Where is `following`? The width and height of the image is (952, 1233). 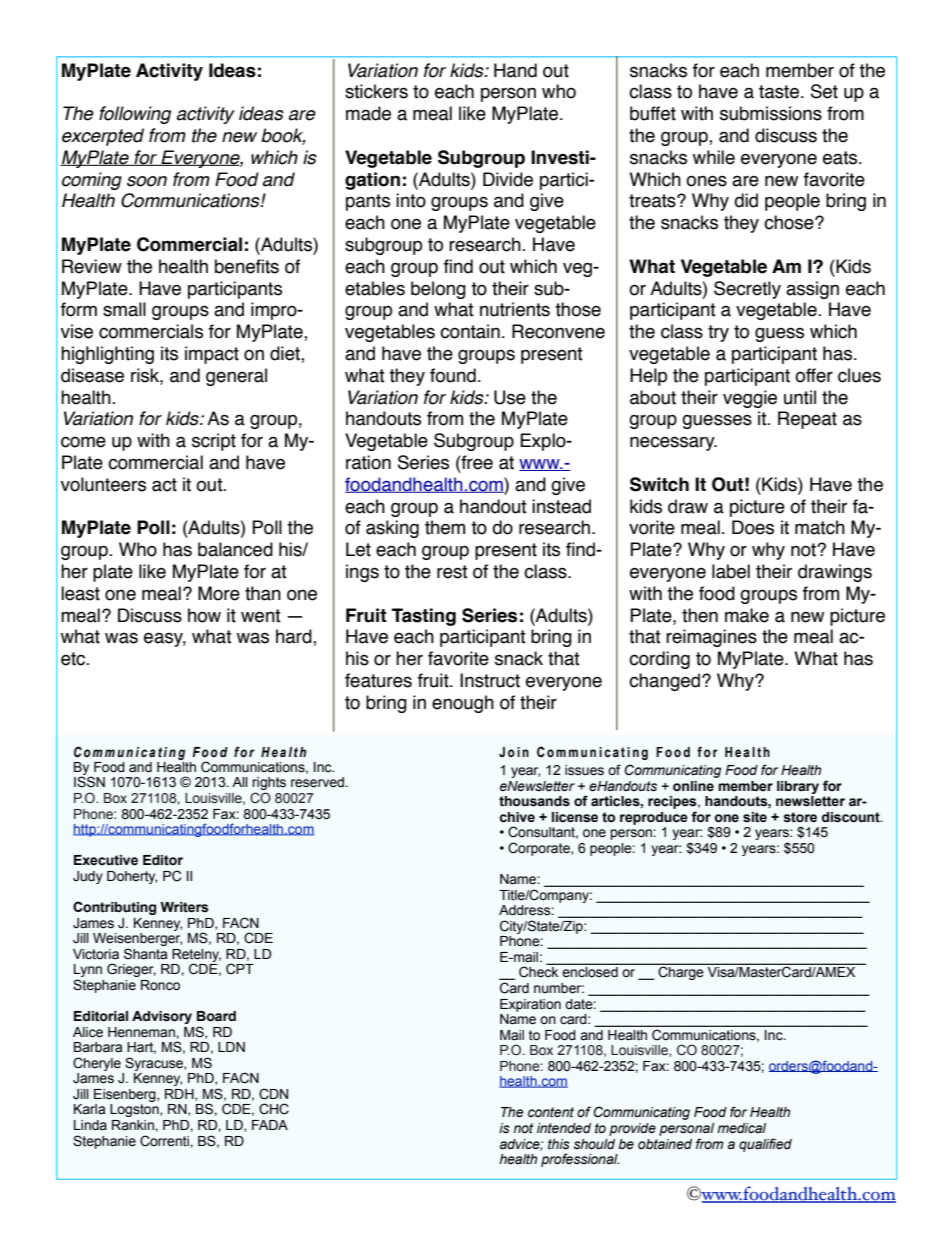
following is located at coordinates (135, 115).
